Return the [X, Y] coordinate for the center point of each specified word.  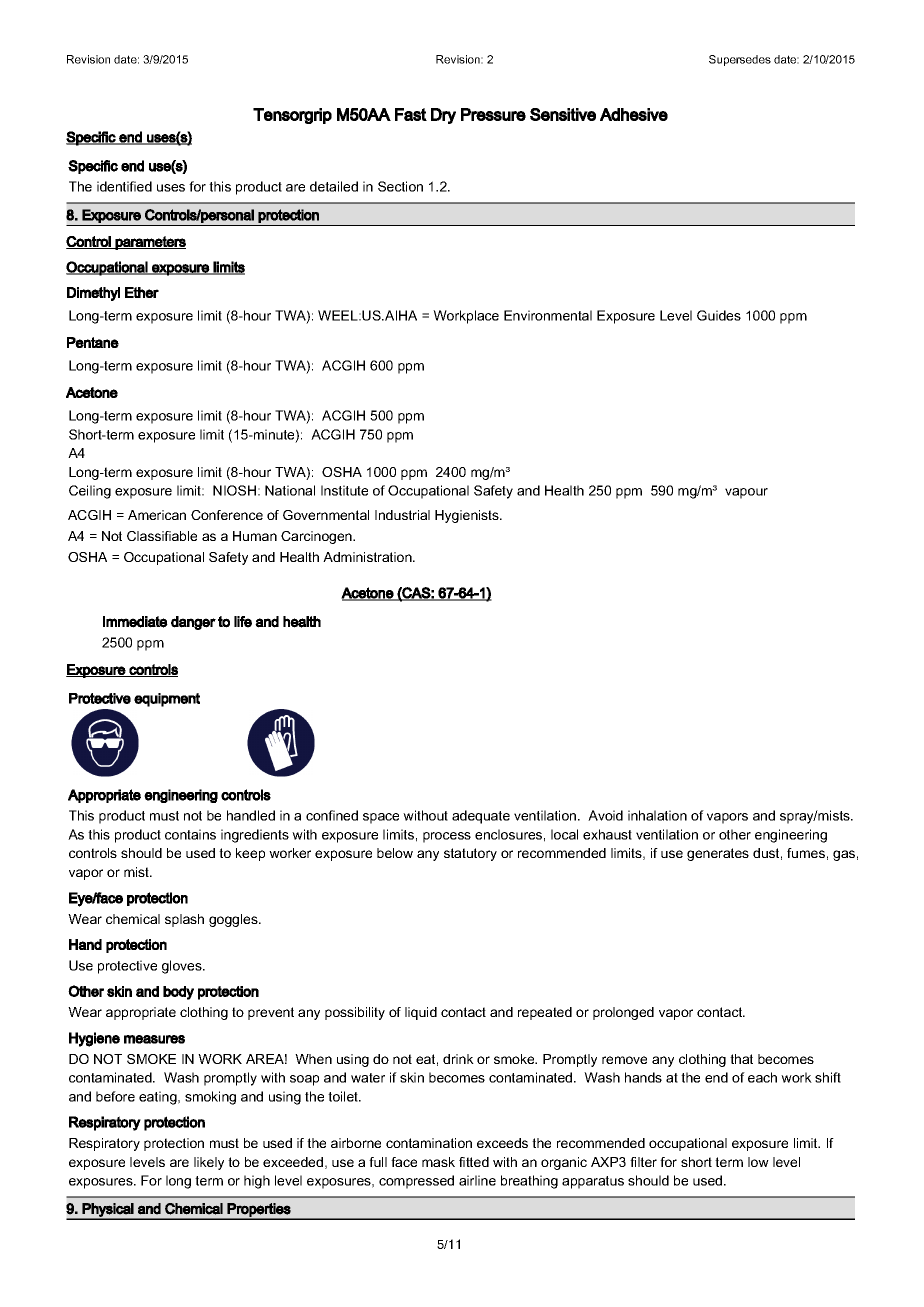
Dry [443, 116]
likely [209, 1163]
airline [477, 1180]
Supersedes [740, 60]
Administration [368, 557]
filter [643, 1162]
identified [124, 186]
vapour [746, 493]
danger [193, 623]
